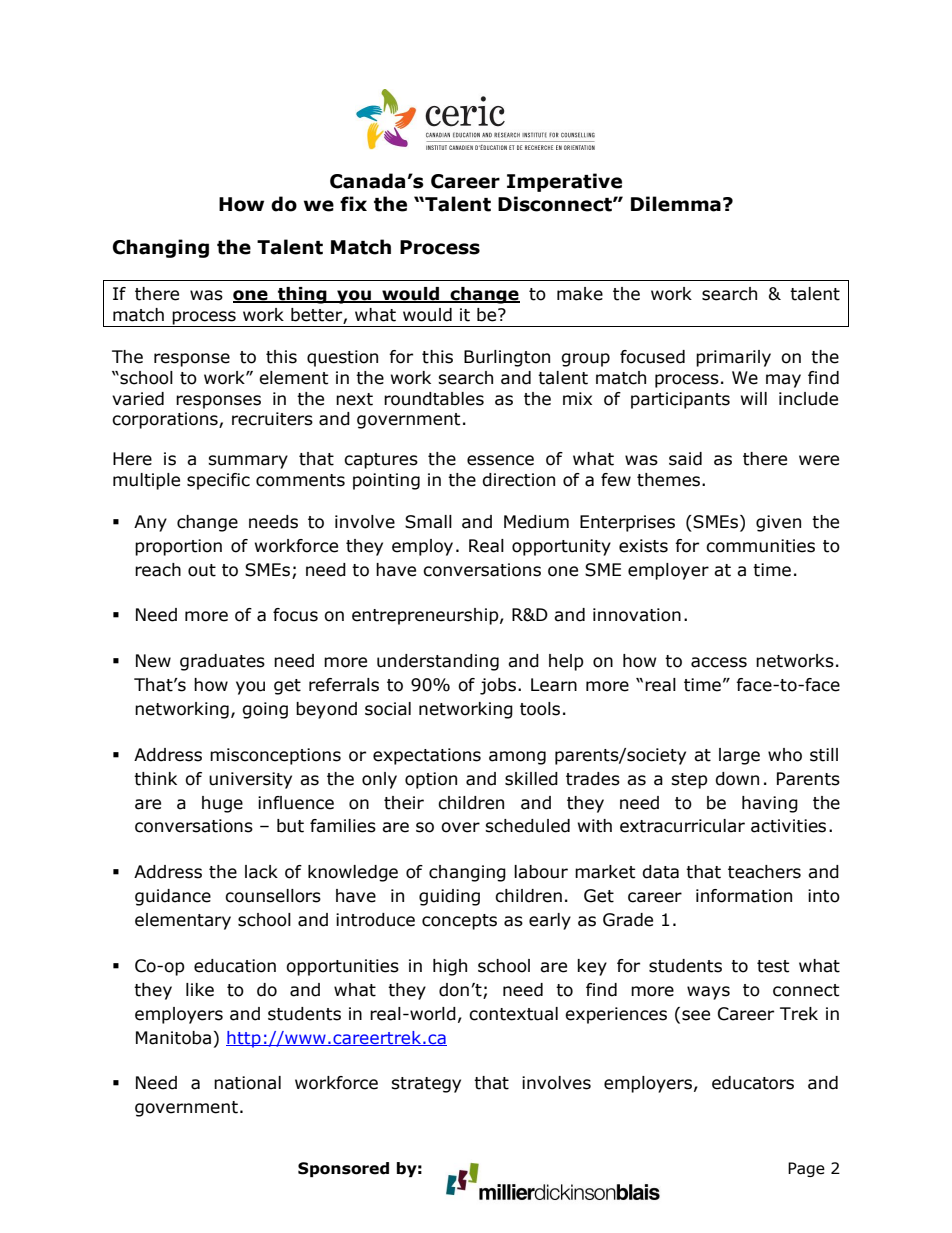 This image has height=1233, width=952. Describe the element at coordinates (676, 204) in the image. I see `Dilemma` at that location.
